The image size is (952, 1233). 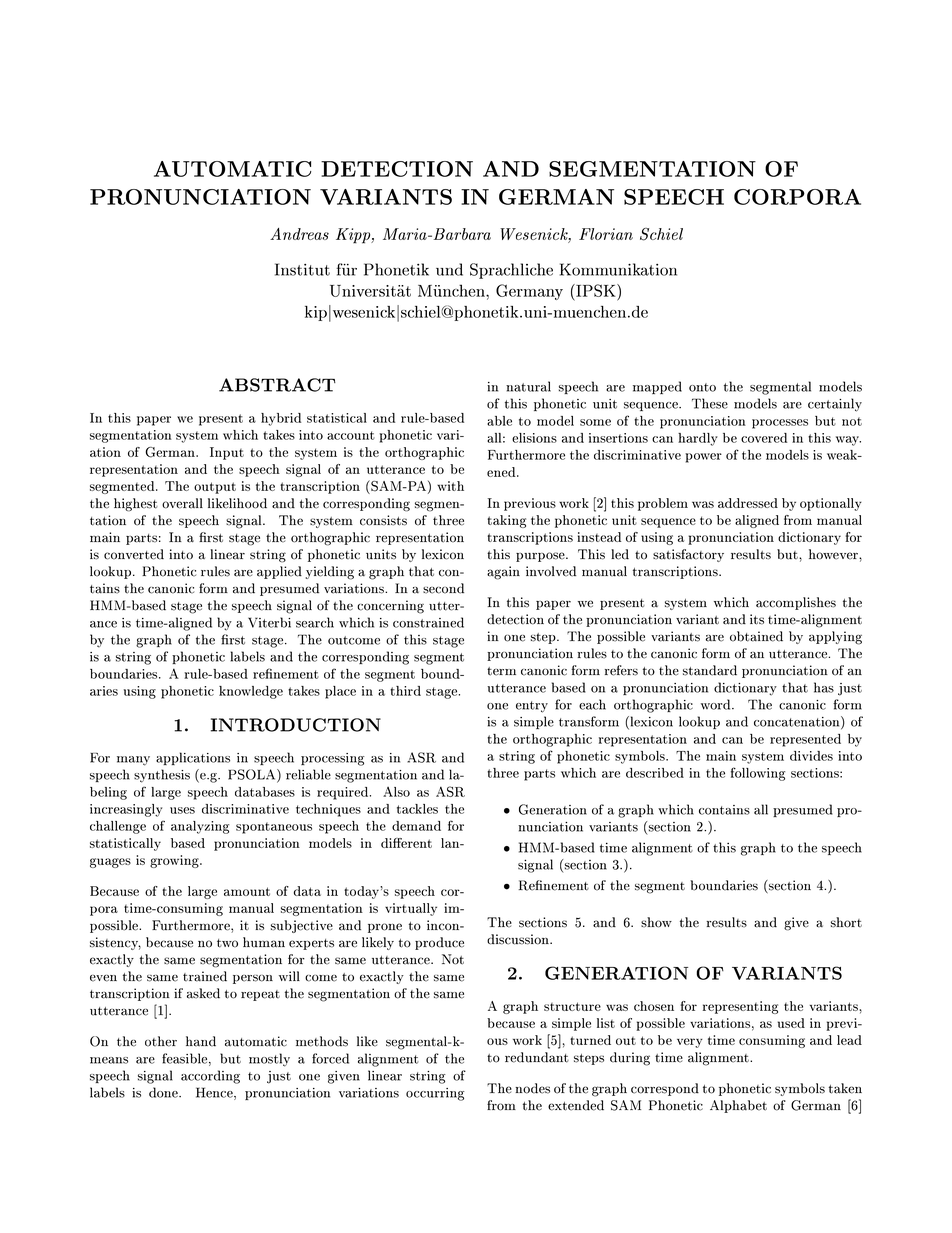 I want to click on knowledge, so click(x=251, y=692).
